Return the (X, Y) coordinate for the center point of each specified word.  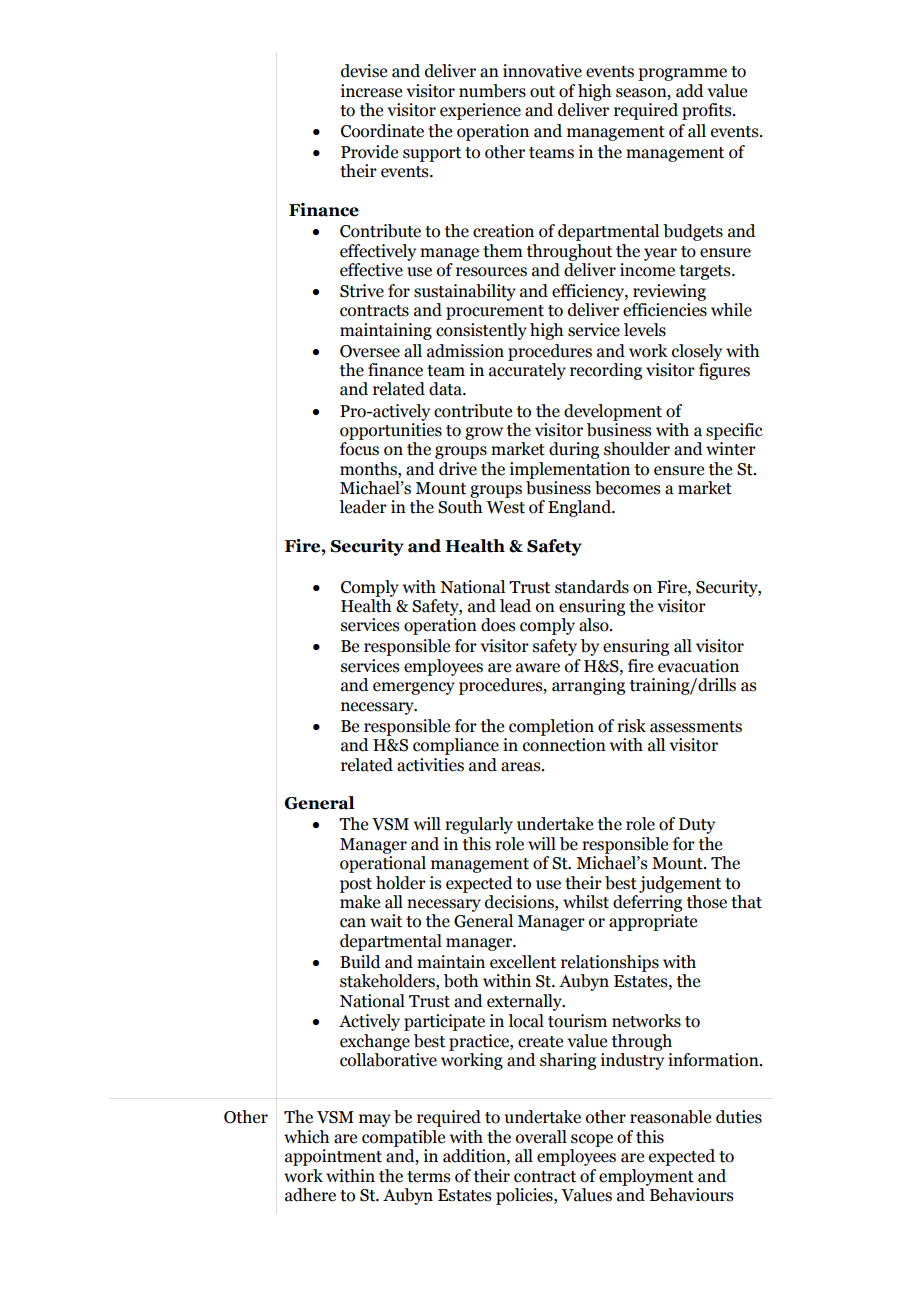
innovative (542, 71)
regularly (479, 825)
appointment (333, 1157)
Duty (697, 826)
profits (708, 111)
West (505, 507)
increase (371, 91)
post (356, 885)
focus (359, 449)
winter (731, 449)
